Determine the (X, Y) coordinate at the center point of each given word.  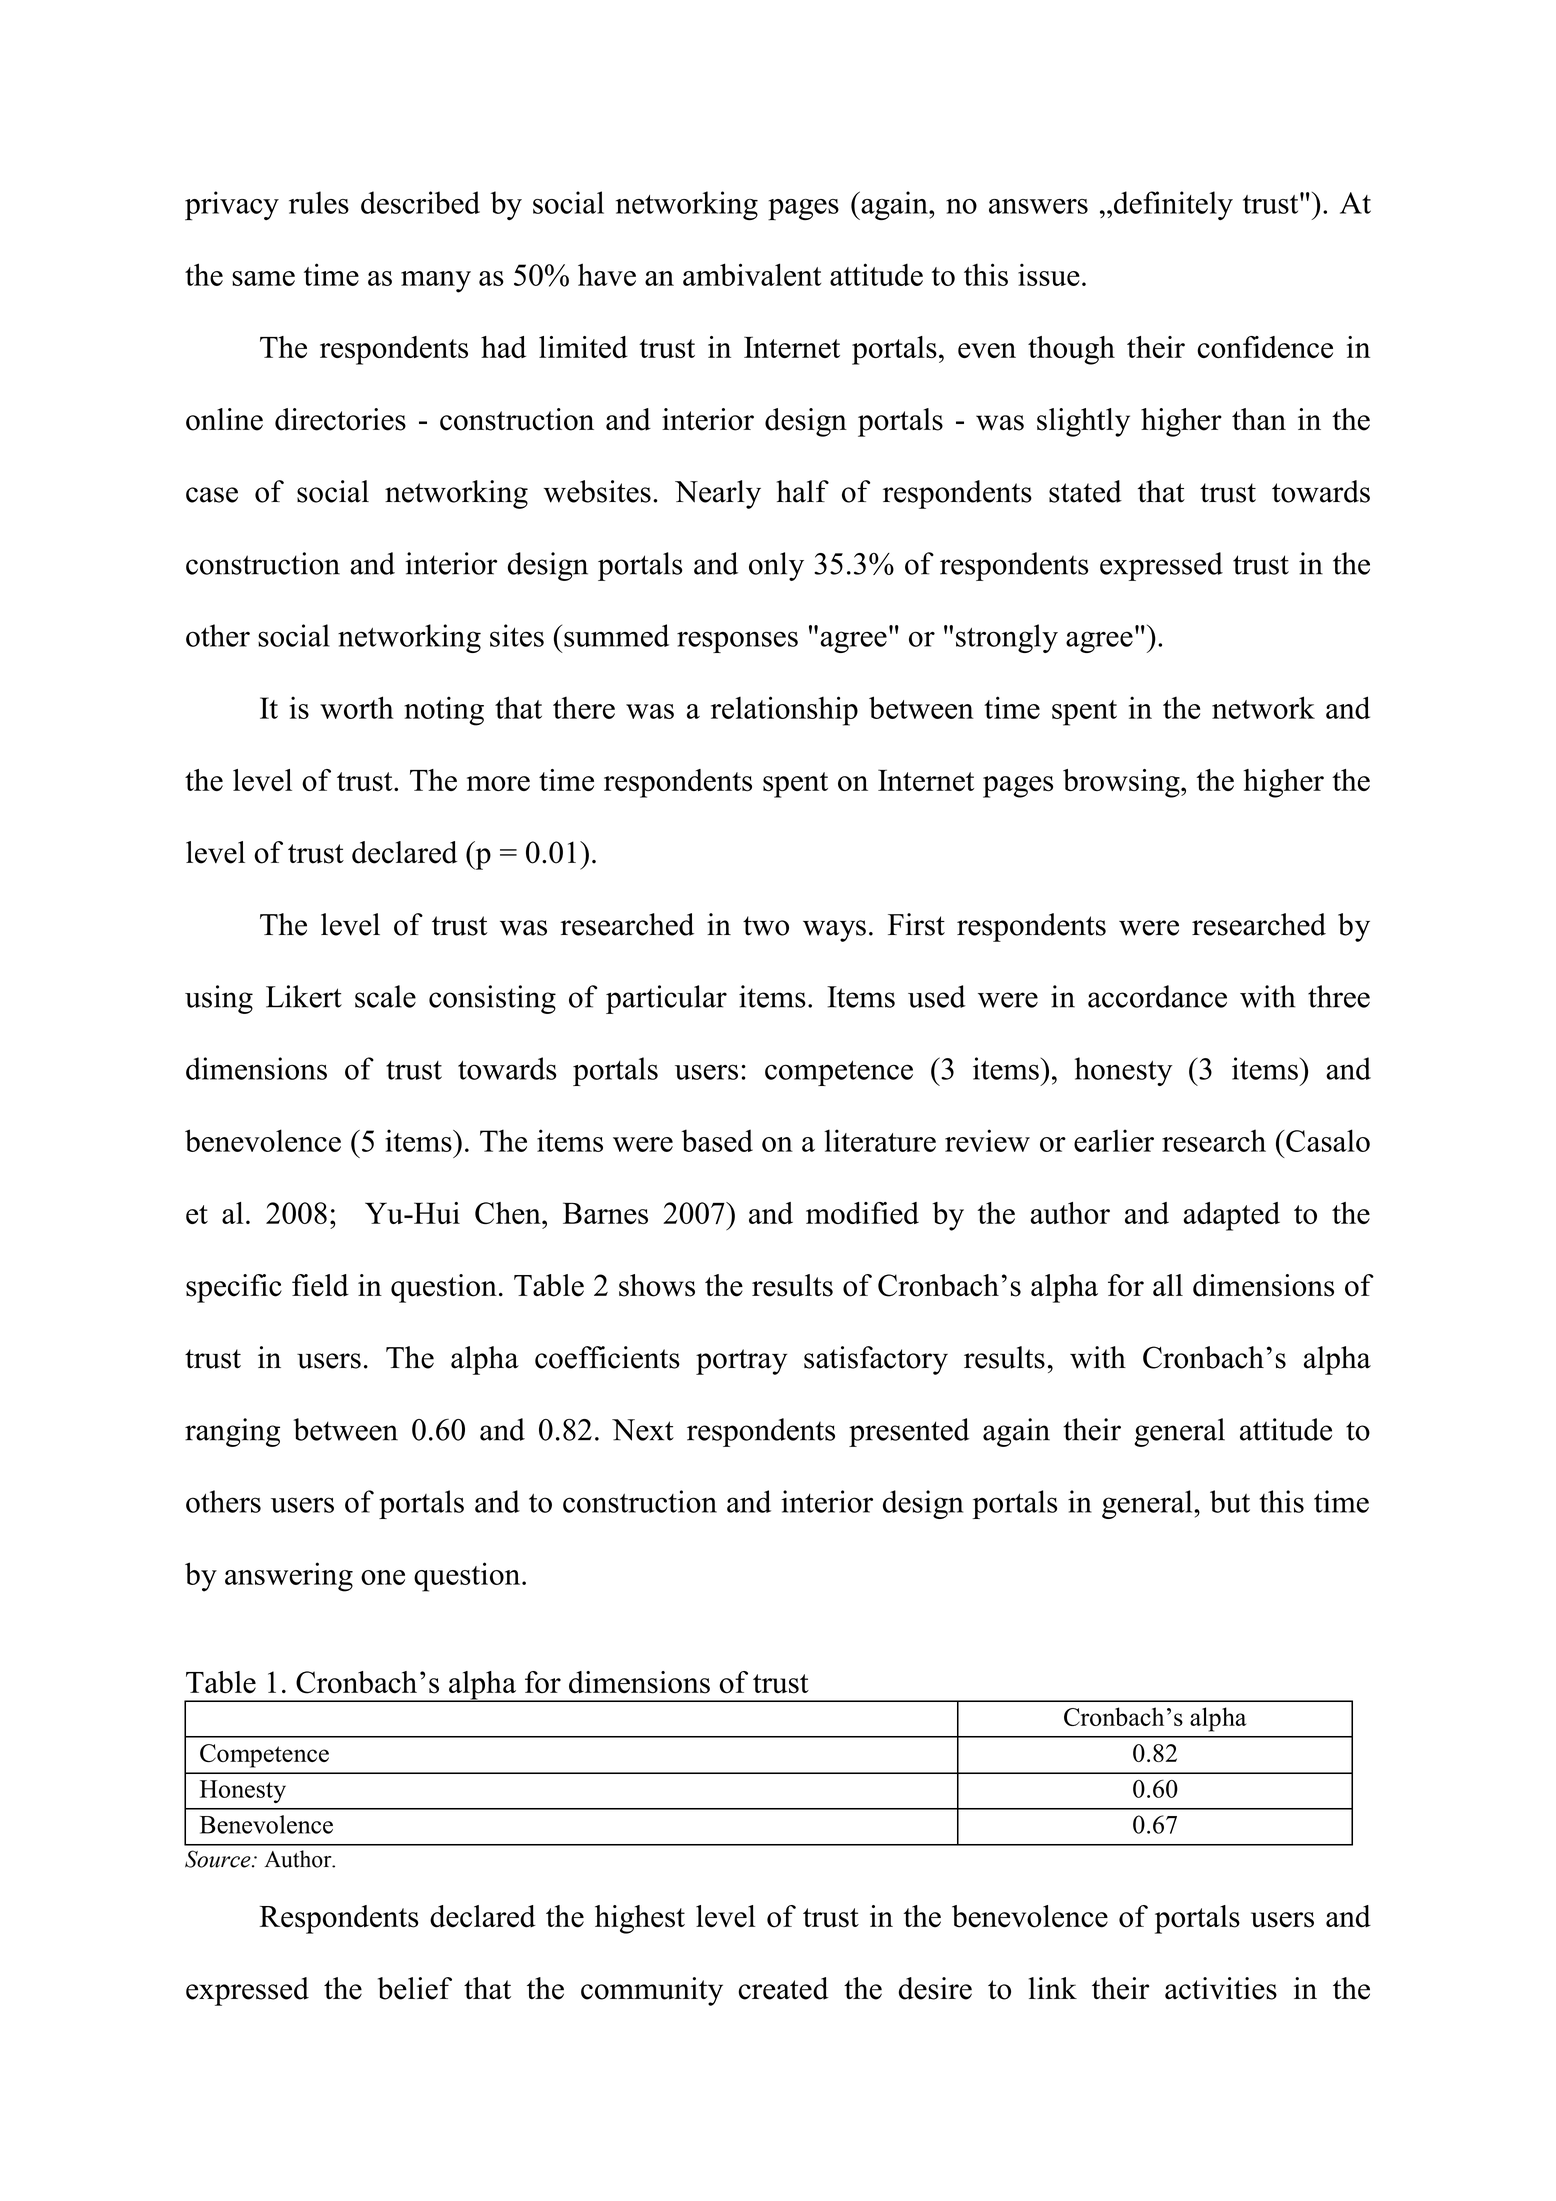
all (1168, 1285)
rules (319, 202)
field (320, 1285)
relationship (784, 711)
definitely (1173, 205)
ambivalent (752, 274)
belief (415, 1988)
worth (357, 707)
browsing (1122, 783)
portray (742, 1362)
